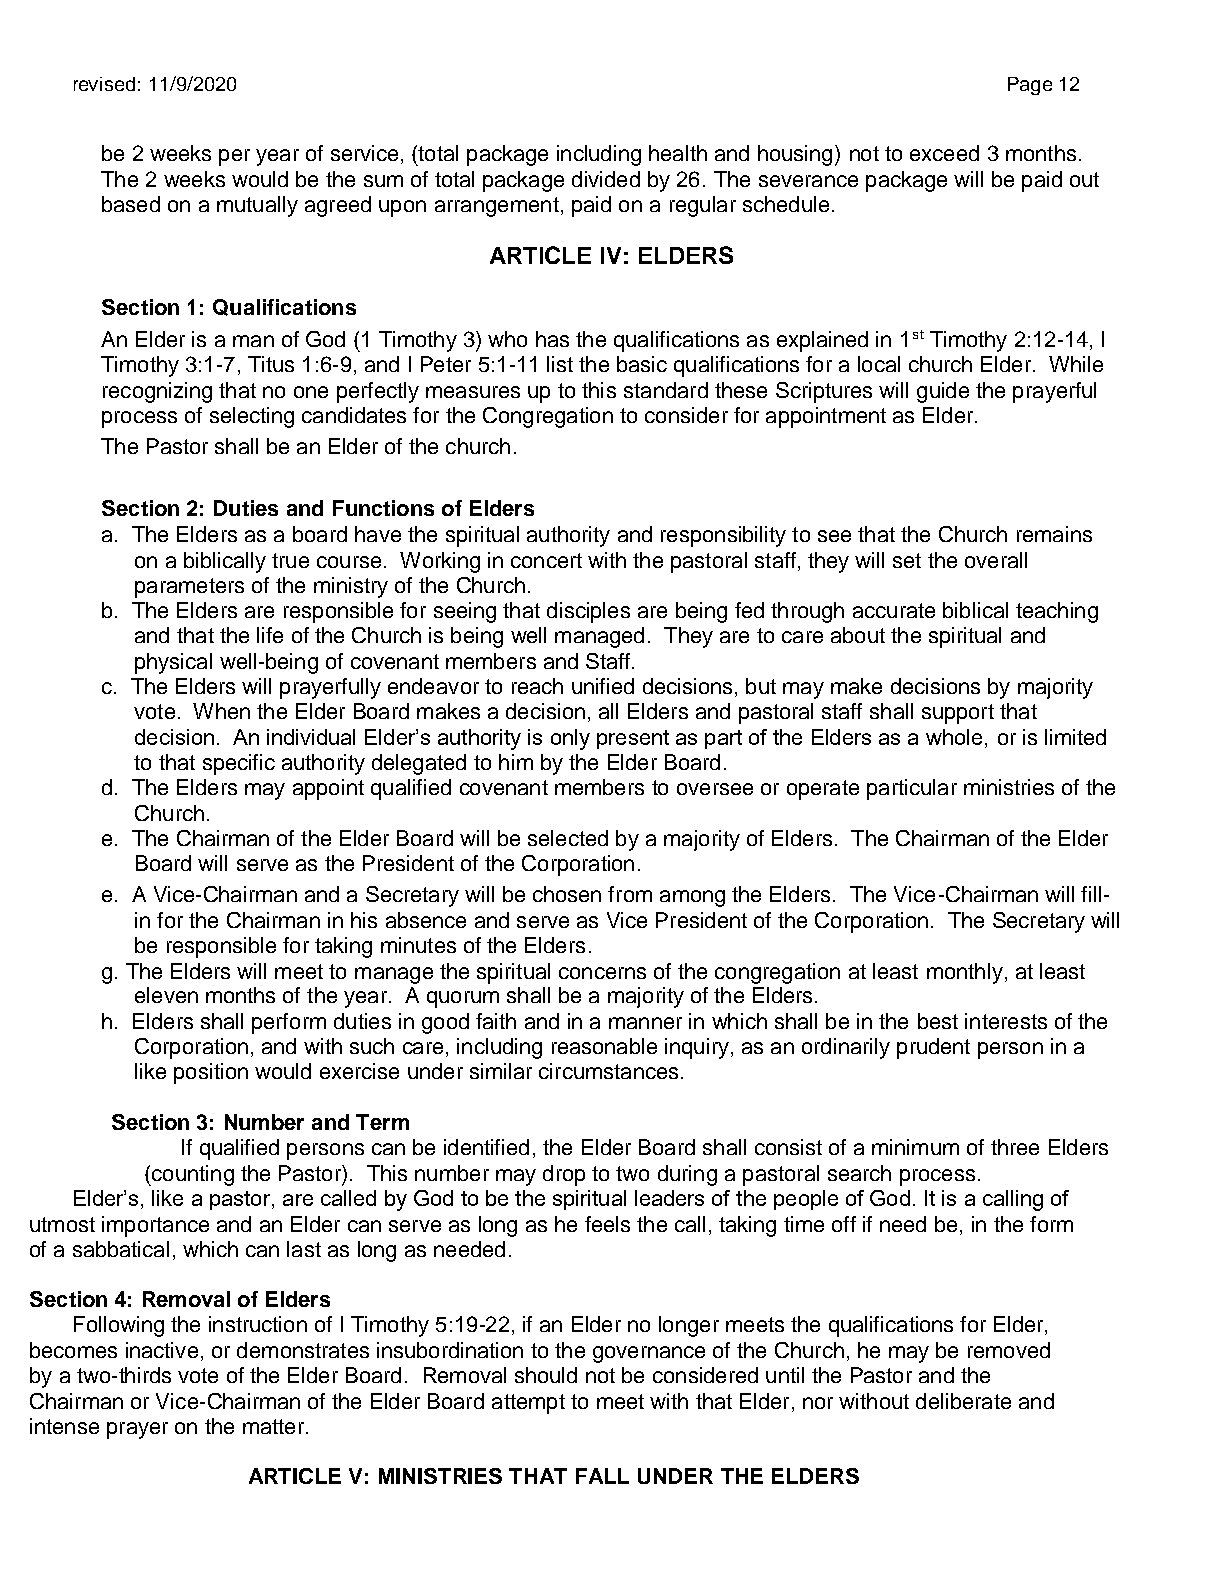 Image resolution: width=1224 pixels, height=1584 pixels. I want to click on position, so click(211, 1073).
